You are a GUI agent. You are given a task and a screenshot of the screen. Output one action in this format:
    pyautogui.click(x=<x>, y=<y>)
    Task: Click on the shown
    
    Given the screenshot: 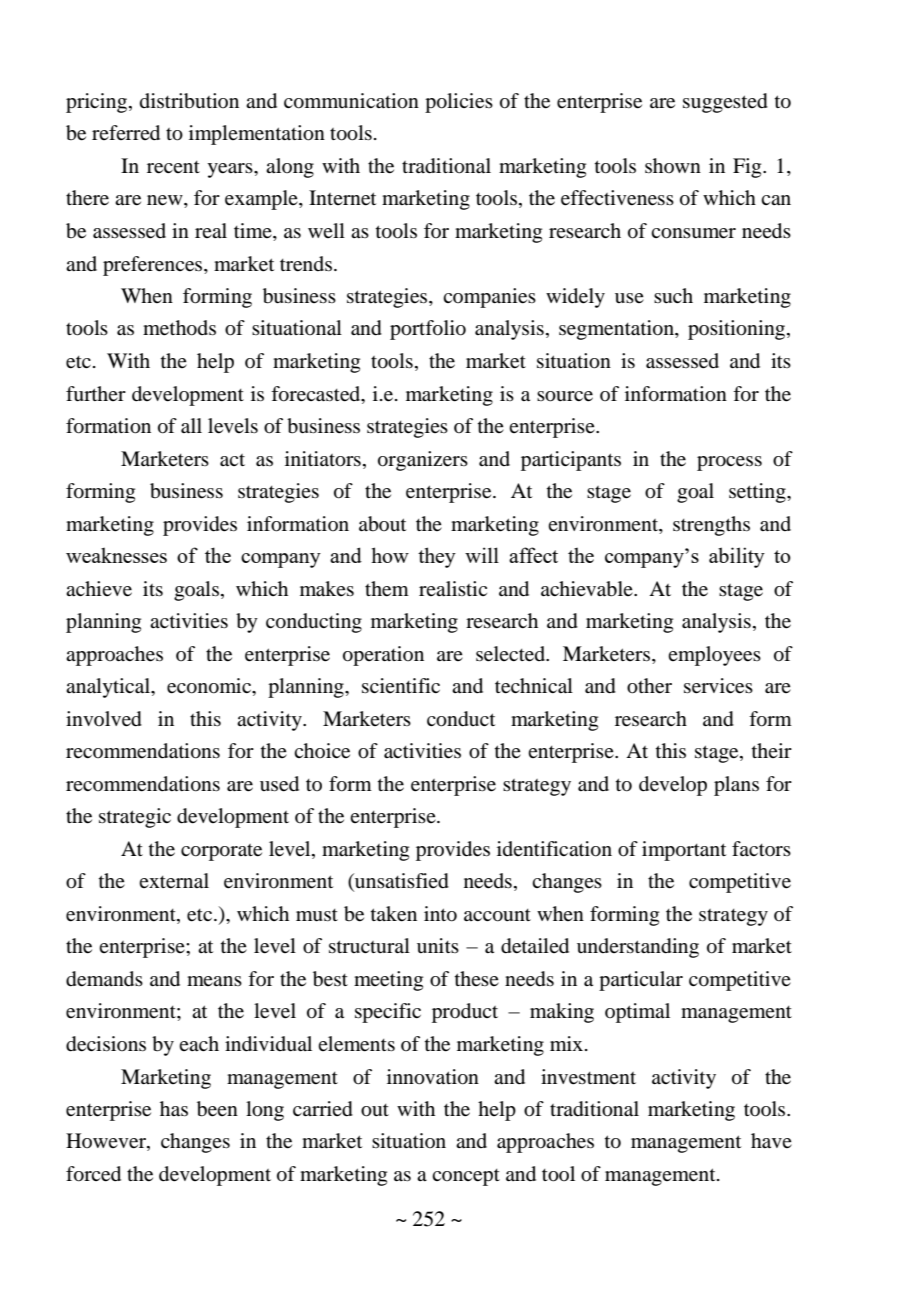 What is the action you would take?
    pyautogui.click(x=673, y=165)
